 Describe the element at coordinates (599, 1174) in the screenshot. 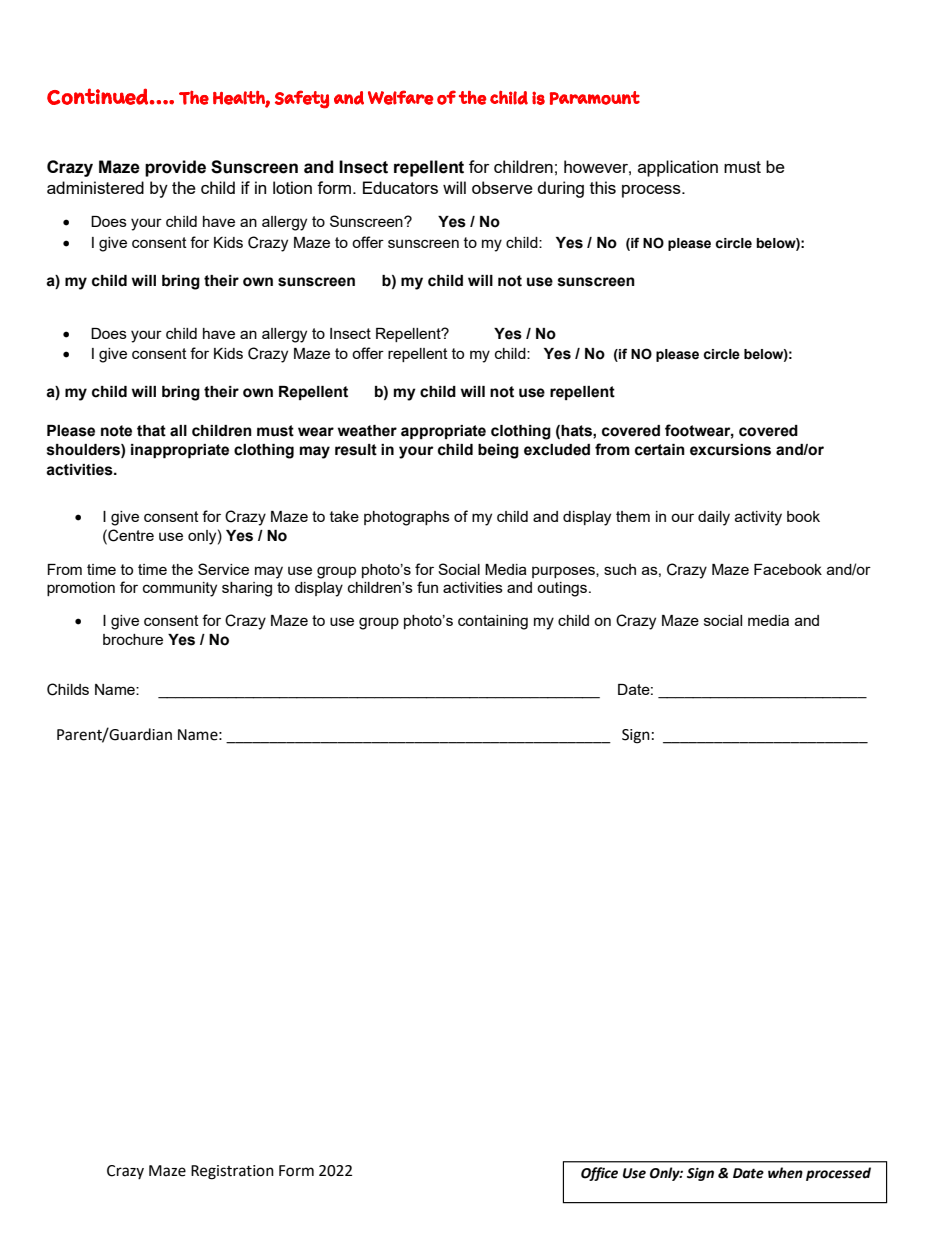

I see `Office` at that location.
